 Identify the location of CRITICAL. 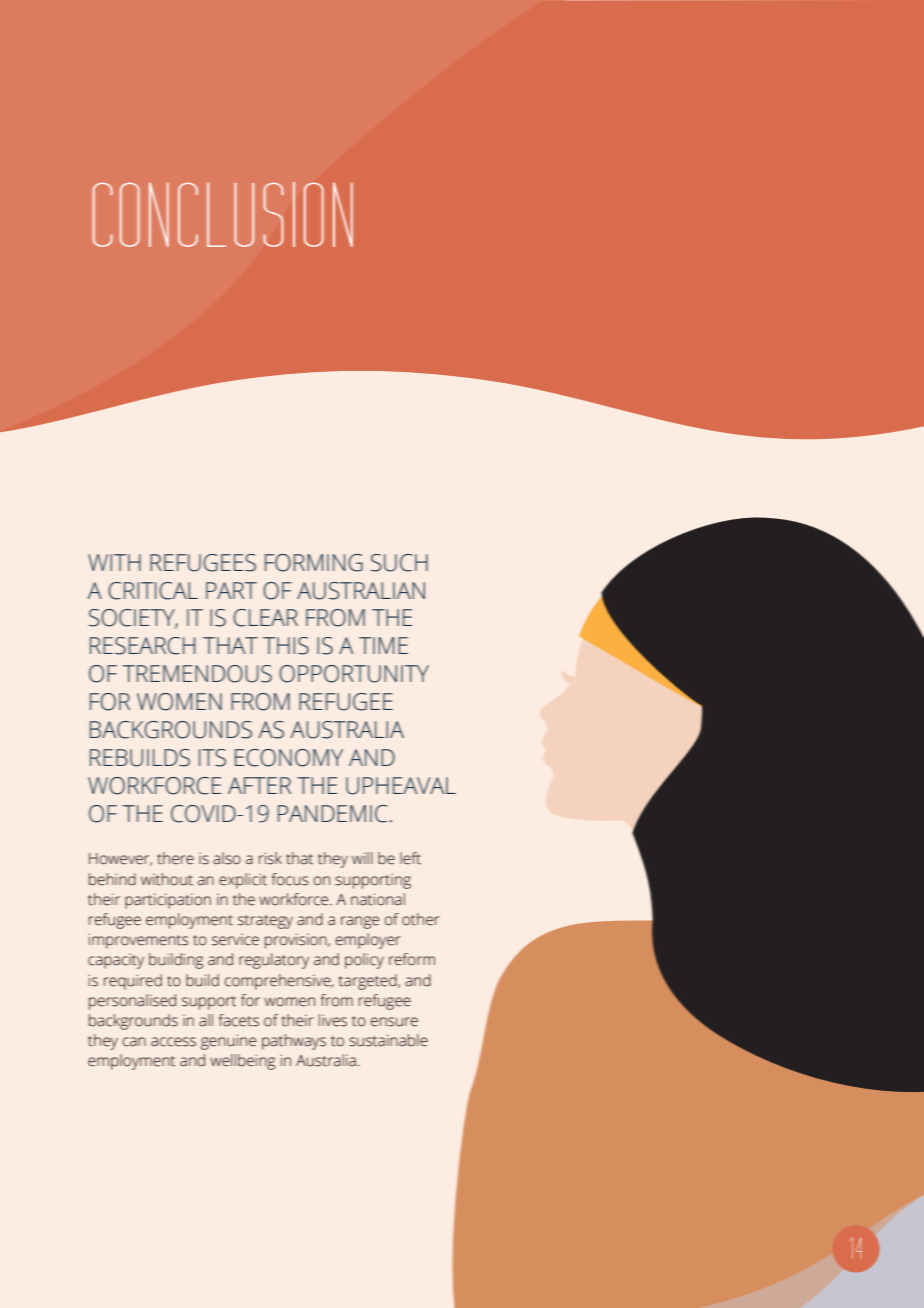
(153, 591).
